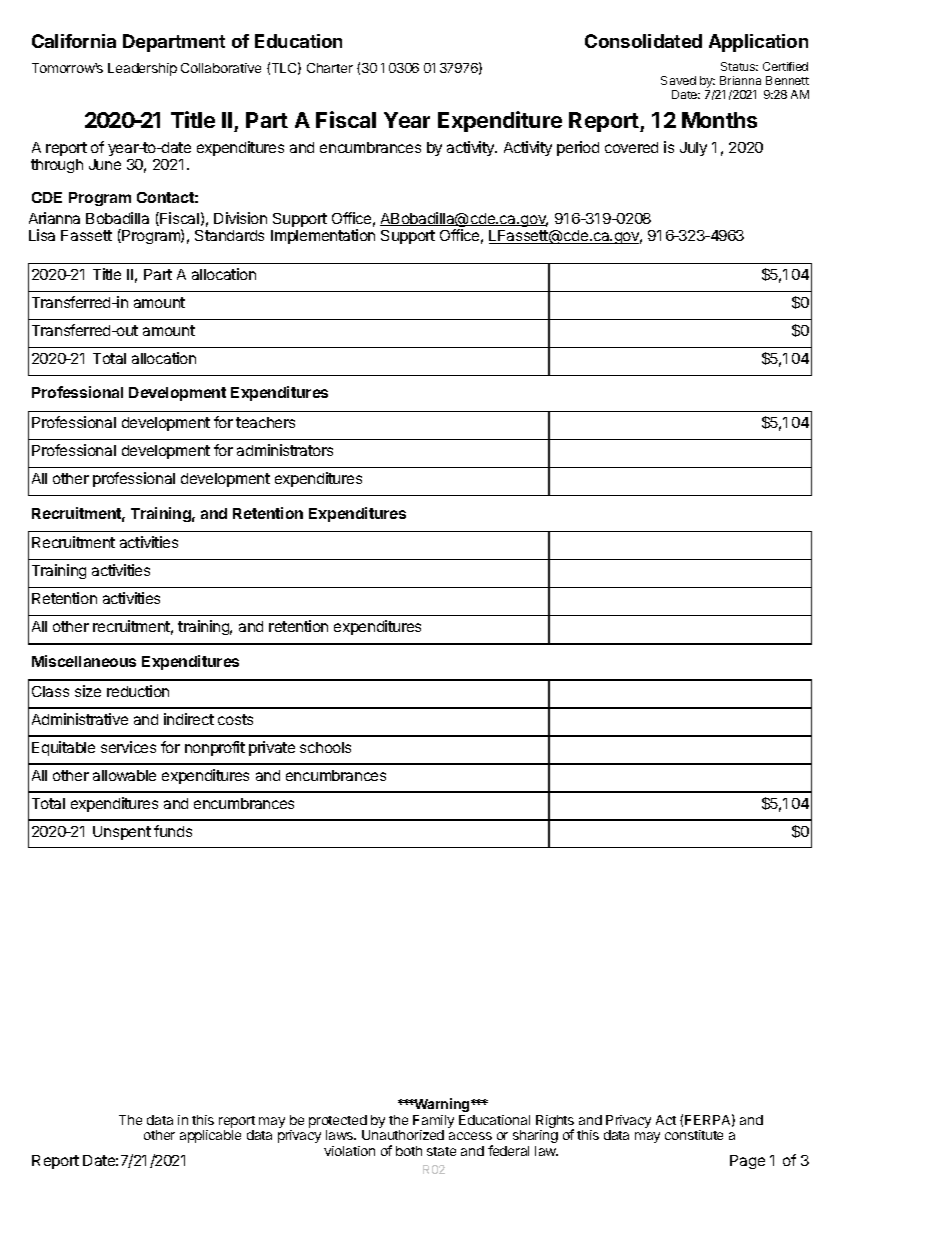 The image size is (952, 1233). What do you see at coordinates (325, 747) in the screenshot?
I see `schools` at bounding box center [325, 747].
